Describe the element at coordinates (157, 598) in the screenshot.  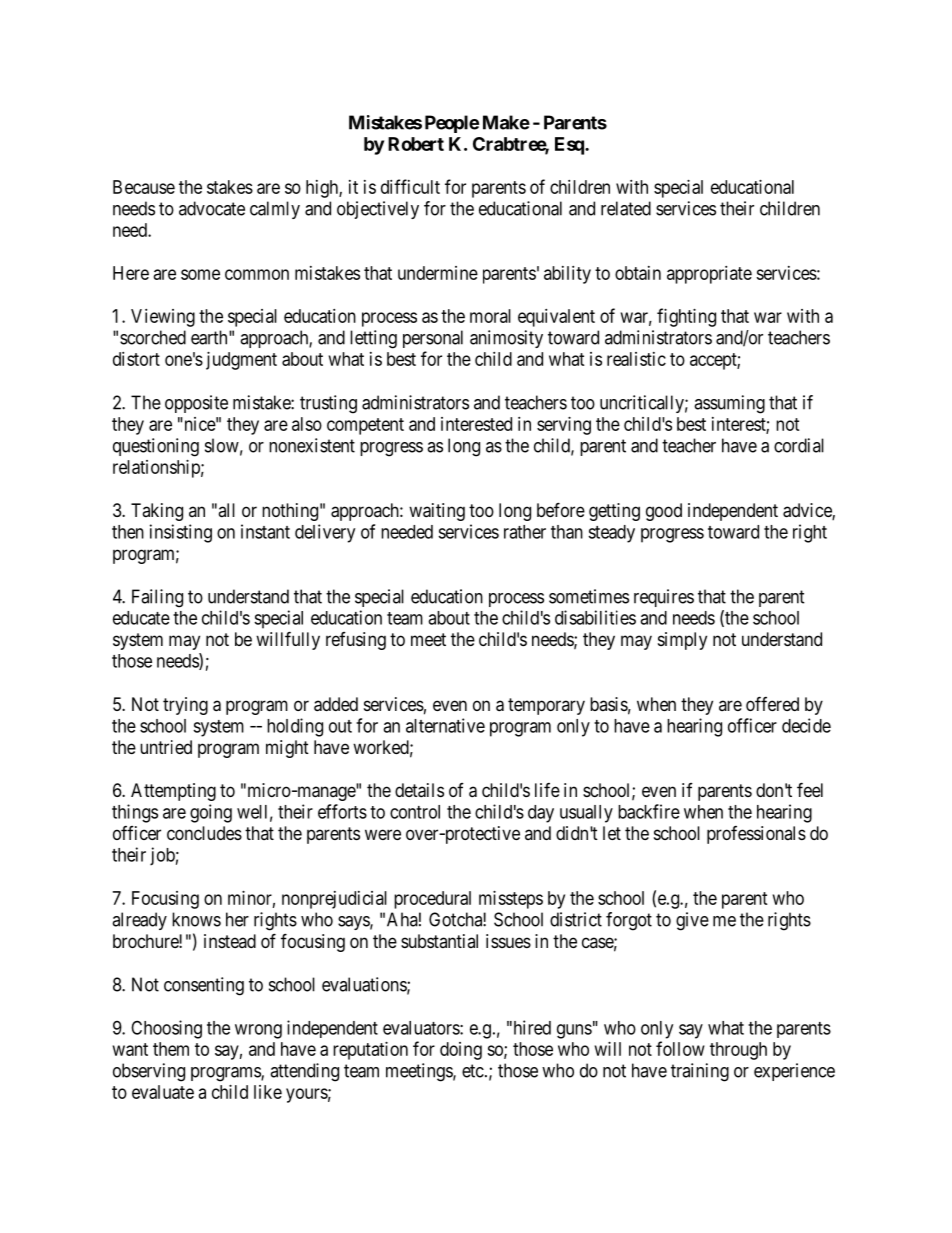
I see `Failing` at that location.
